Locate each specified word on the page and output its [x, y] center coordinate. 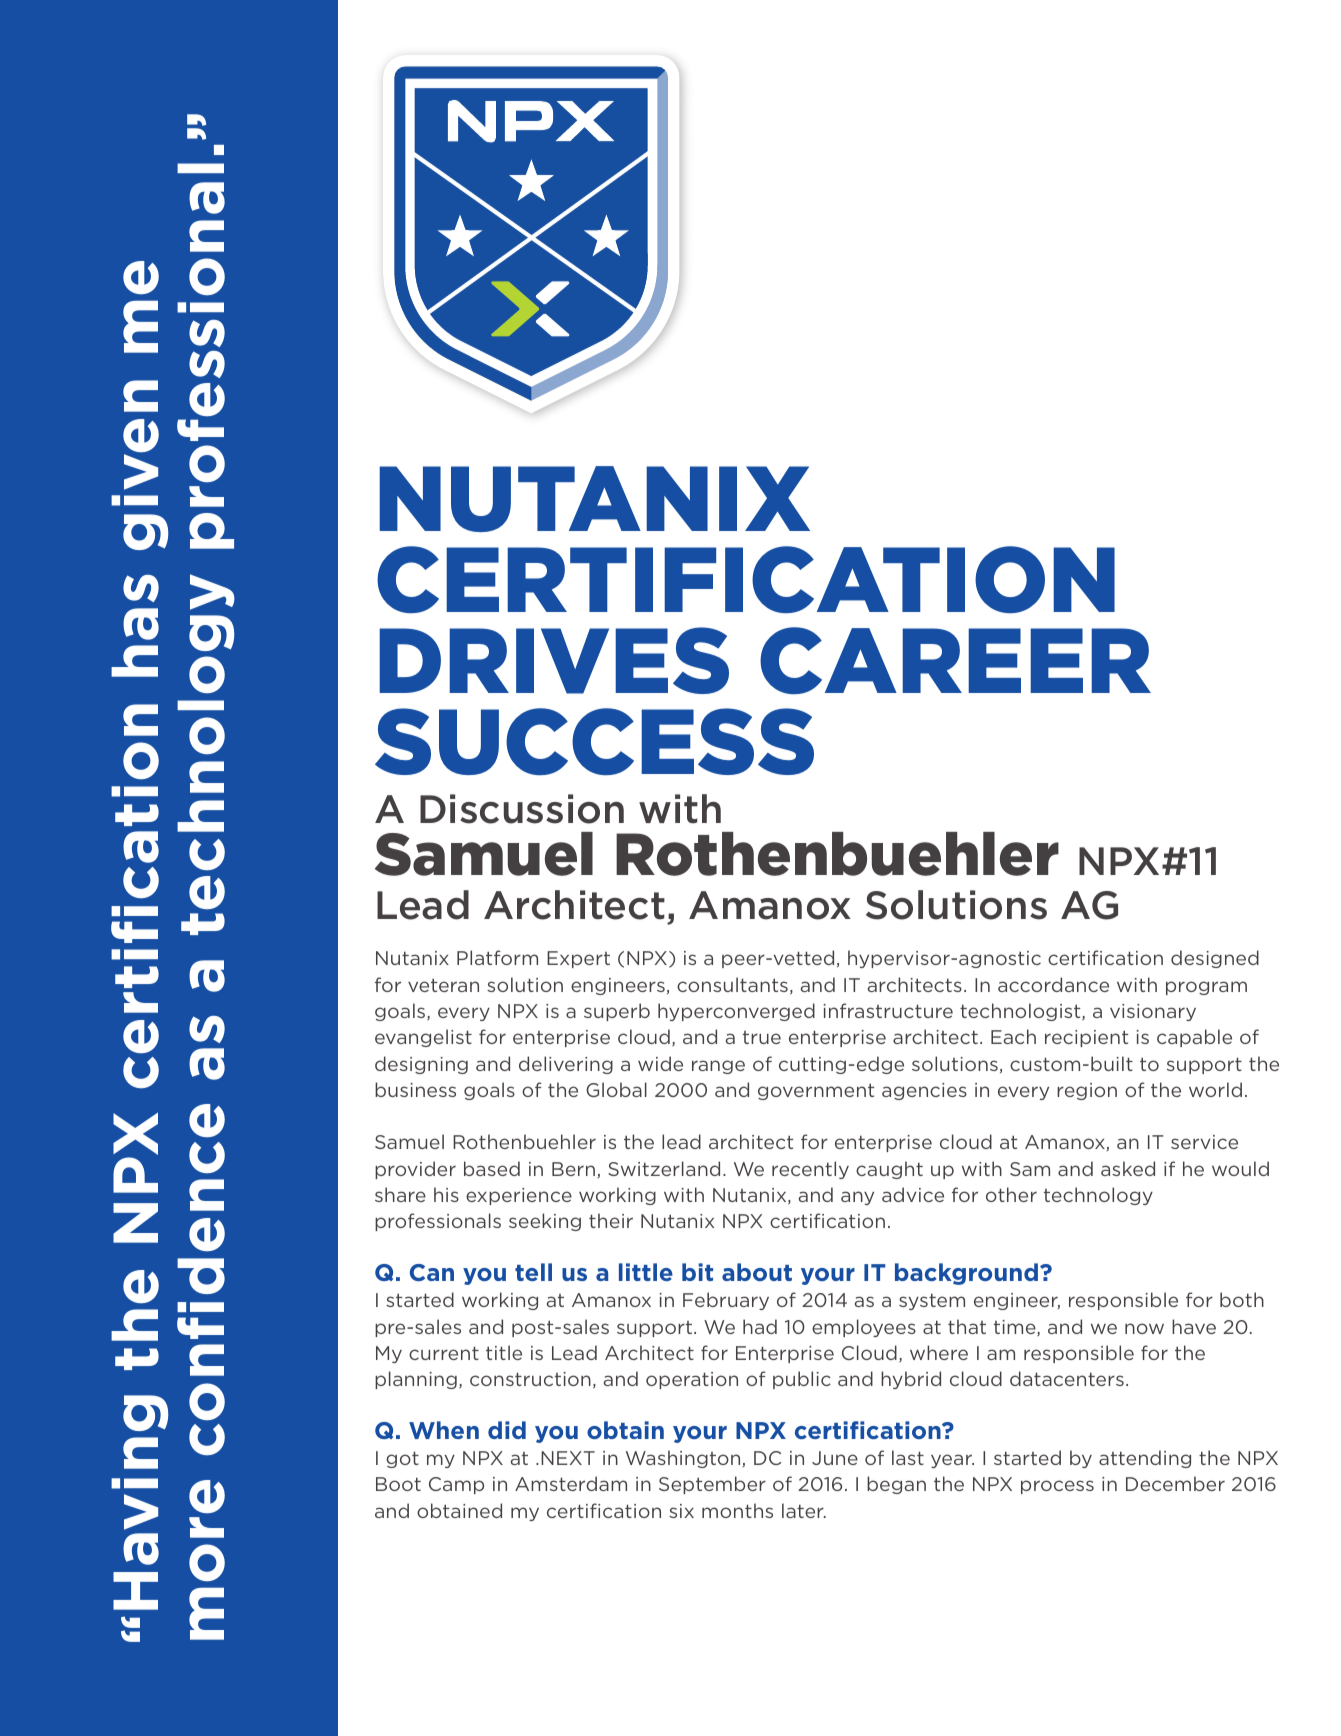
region [1087, 1091]
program [1206, 988]
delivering [566, 1065]
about [757, 1272]
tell [533, 1272]
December [1175, 1483]
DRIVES [554, 660]
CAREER [955, 660]
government [816, 1091]
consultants [732, 984]
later [804, 1510]
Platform [497, 957]
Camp [456, 1485]
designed [1215, 959]
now [1144, 1328]
